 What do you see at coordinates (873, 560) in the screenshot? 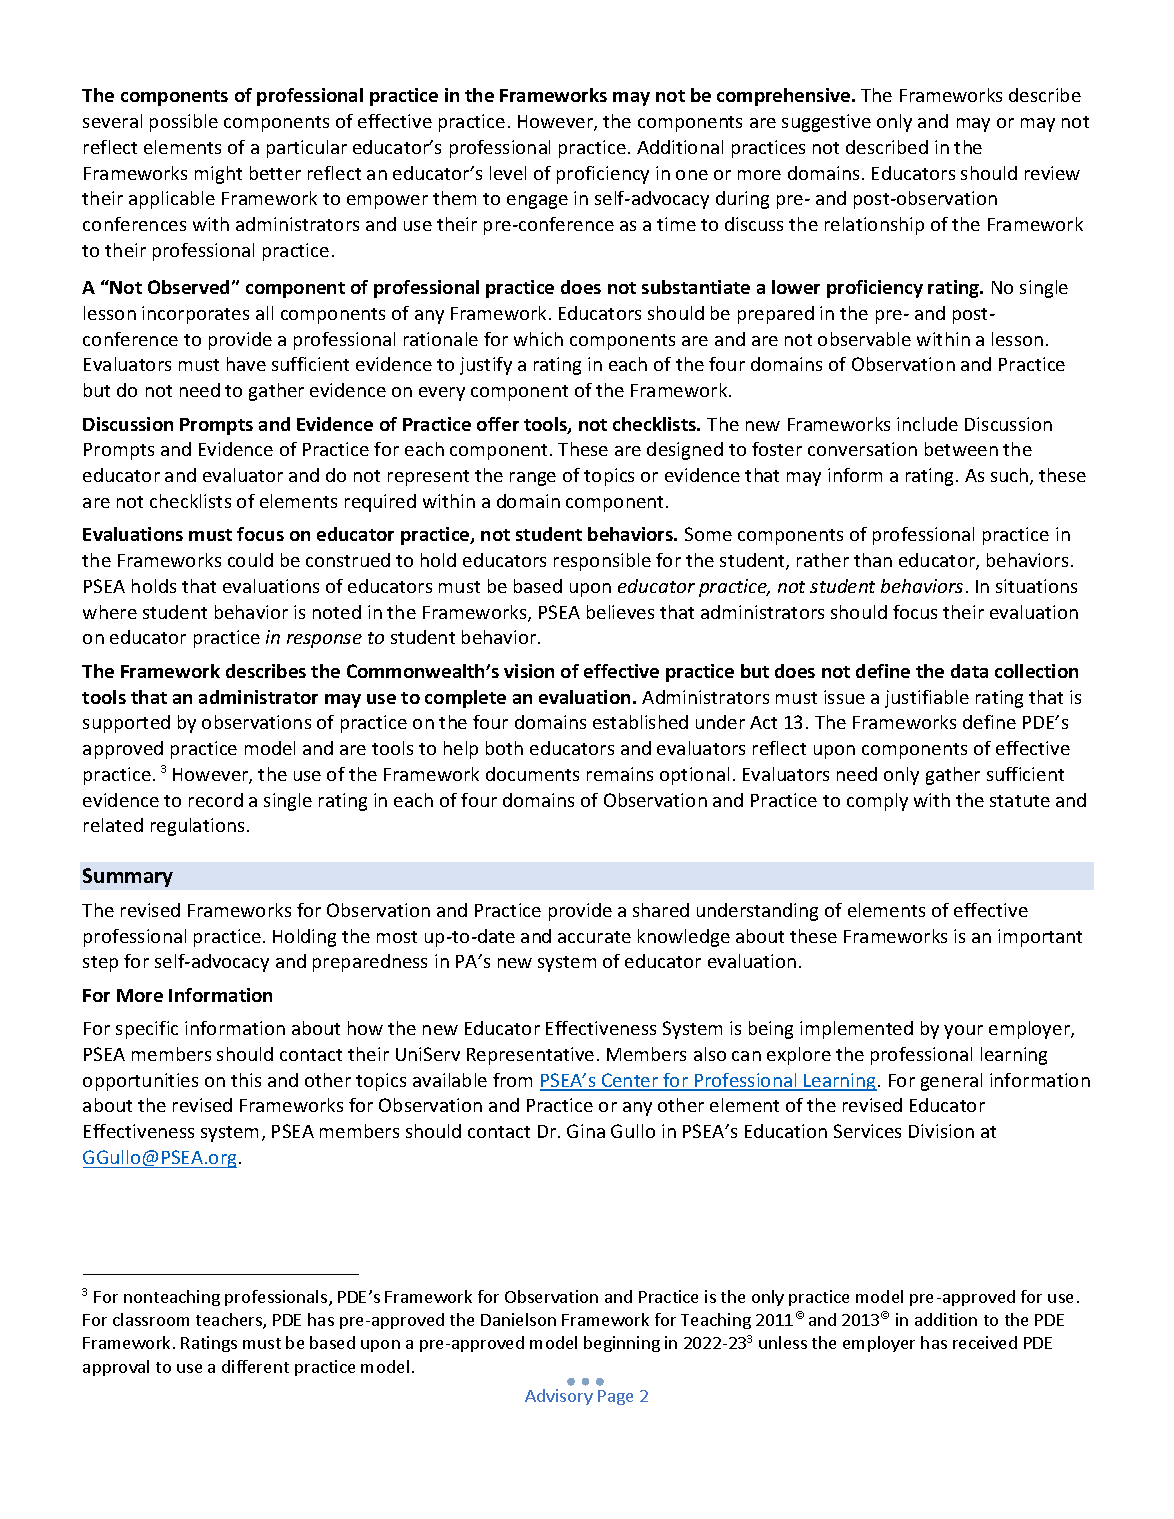
I see `than` at bounding box center [873, 560].
